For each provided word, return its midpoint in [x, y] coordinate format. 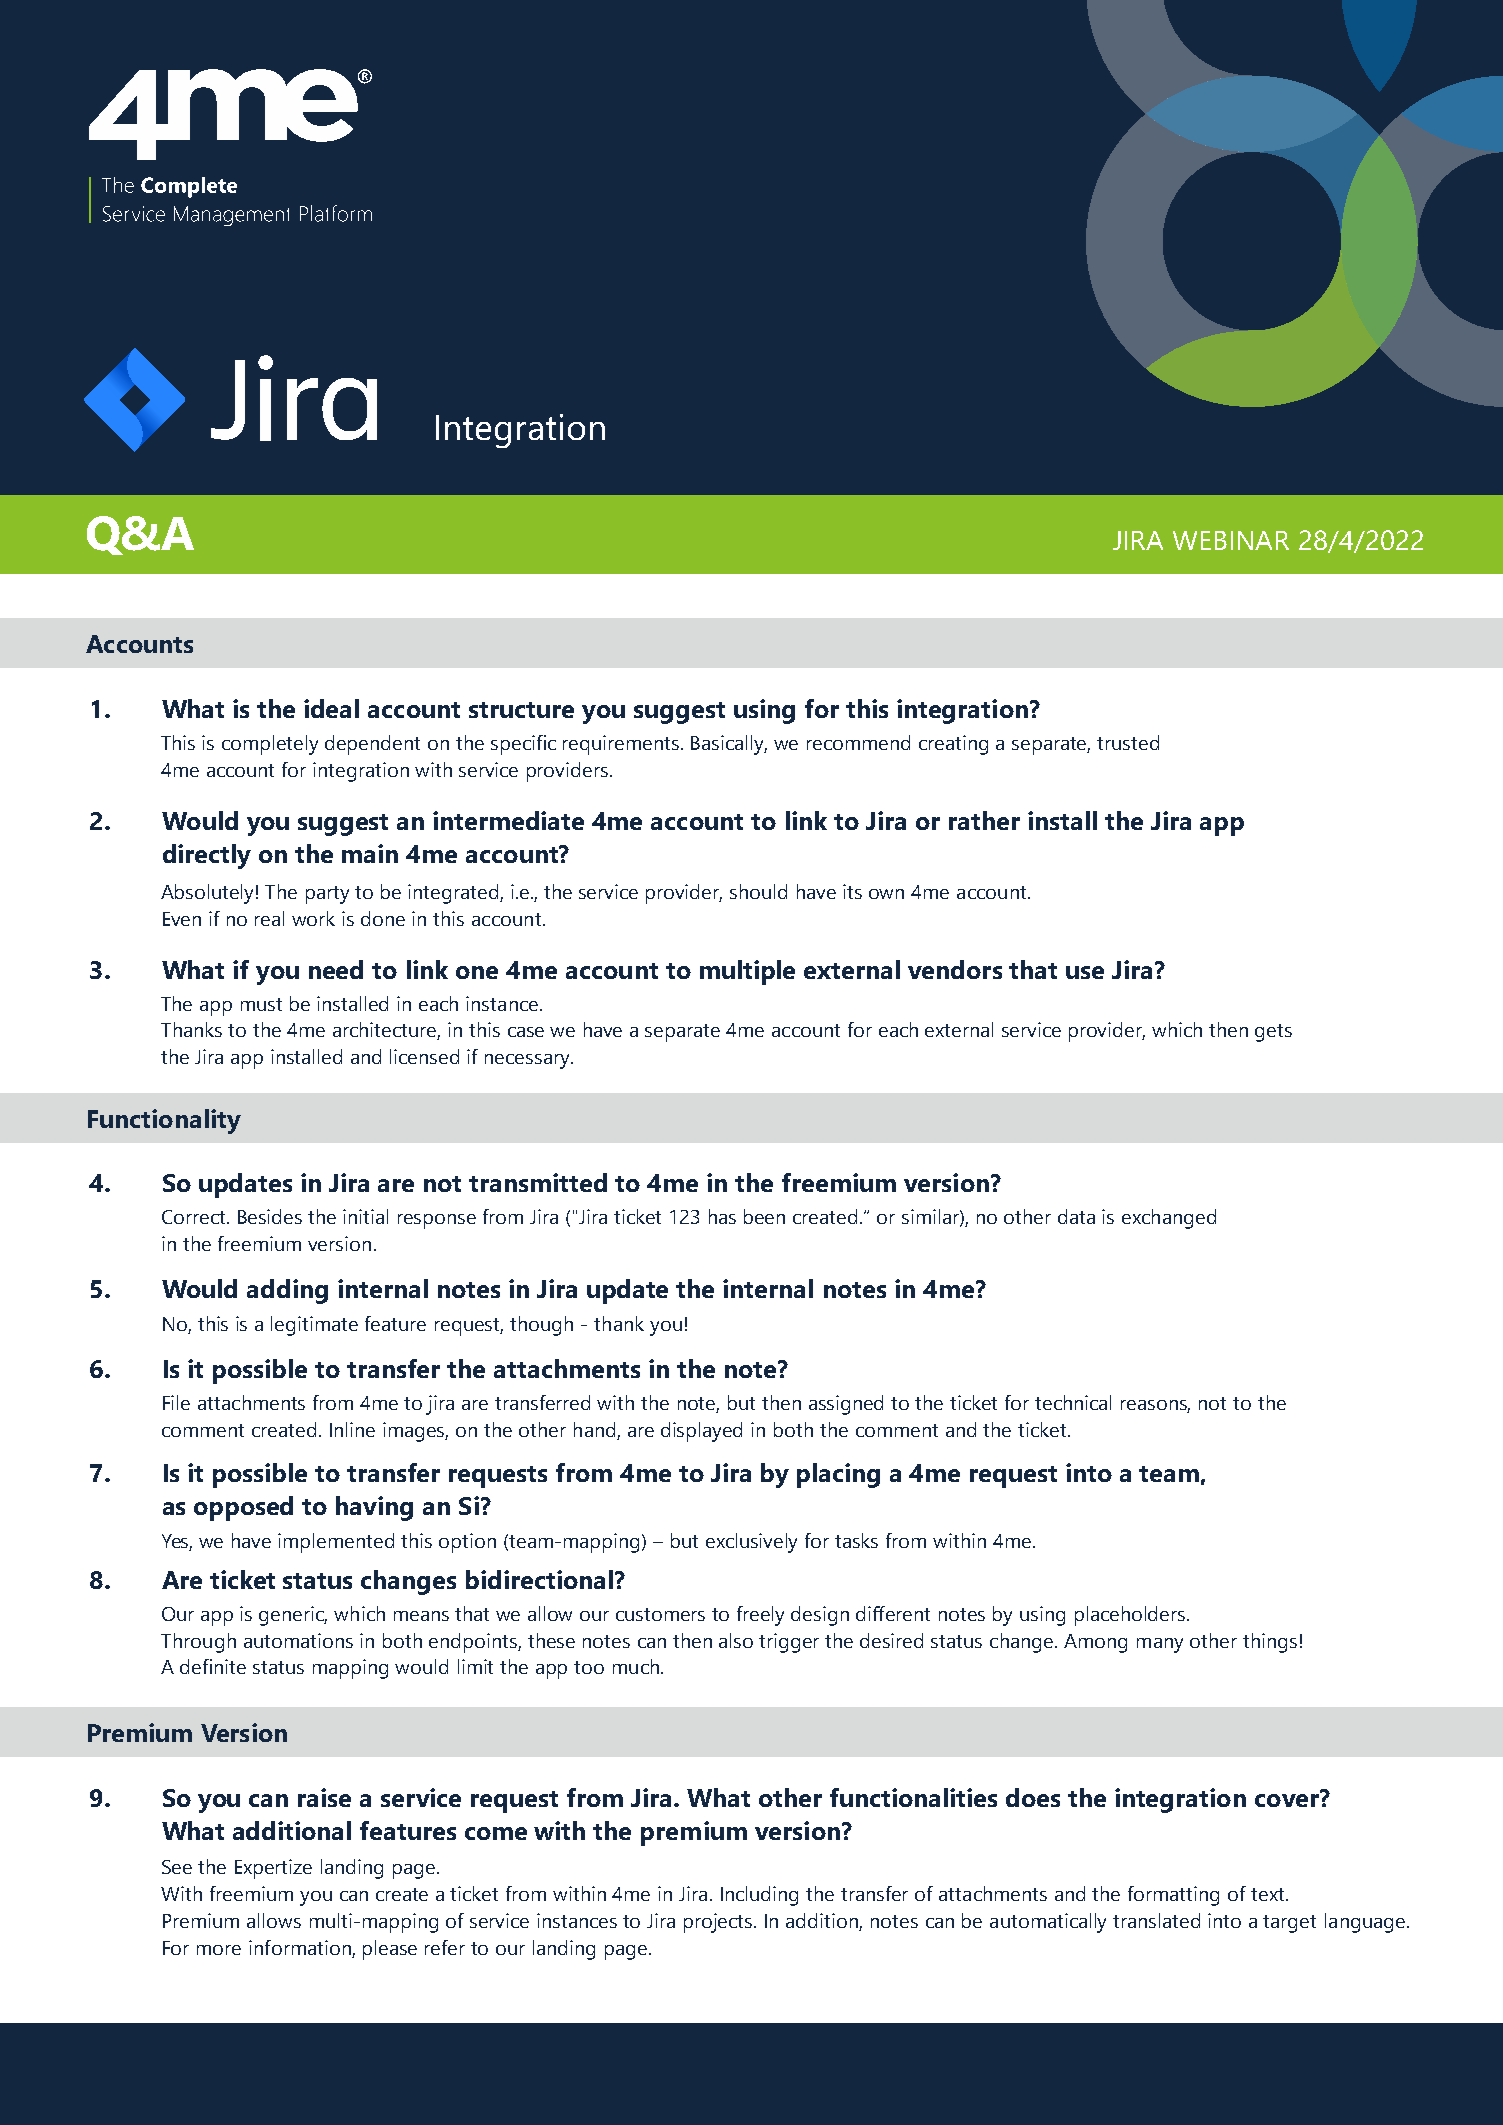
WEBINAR [1231, 540]
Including [759, 1896]
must [261, 1004]
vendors [955, 969]
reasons [1155, 1406]
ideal [331, 708]
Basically [729, 745]
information [301, 1949]
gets [1273, 1033]
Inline [352, 1429]
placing [838, 1475]
